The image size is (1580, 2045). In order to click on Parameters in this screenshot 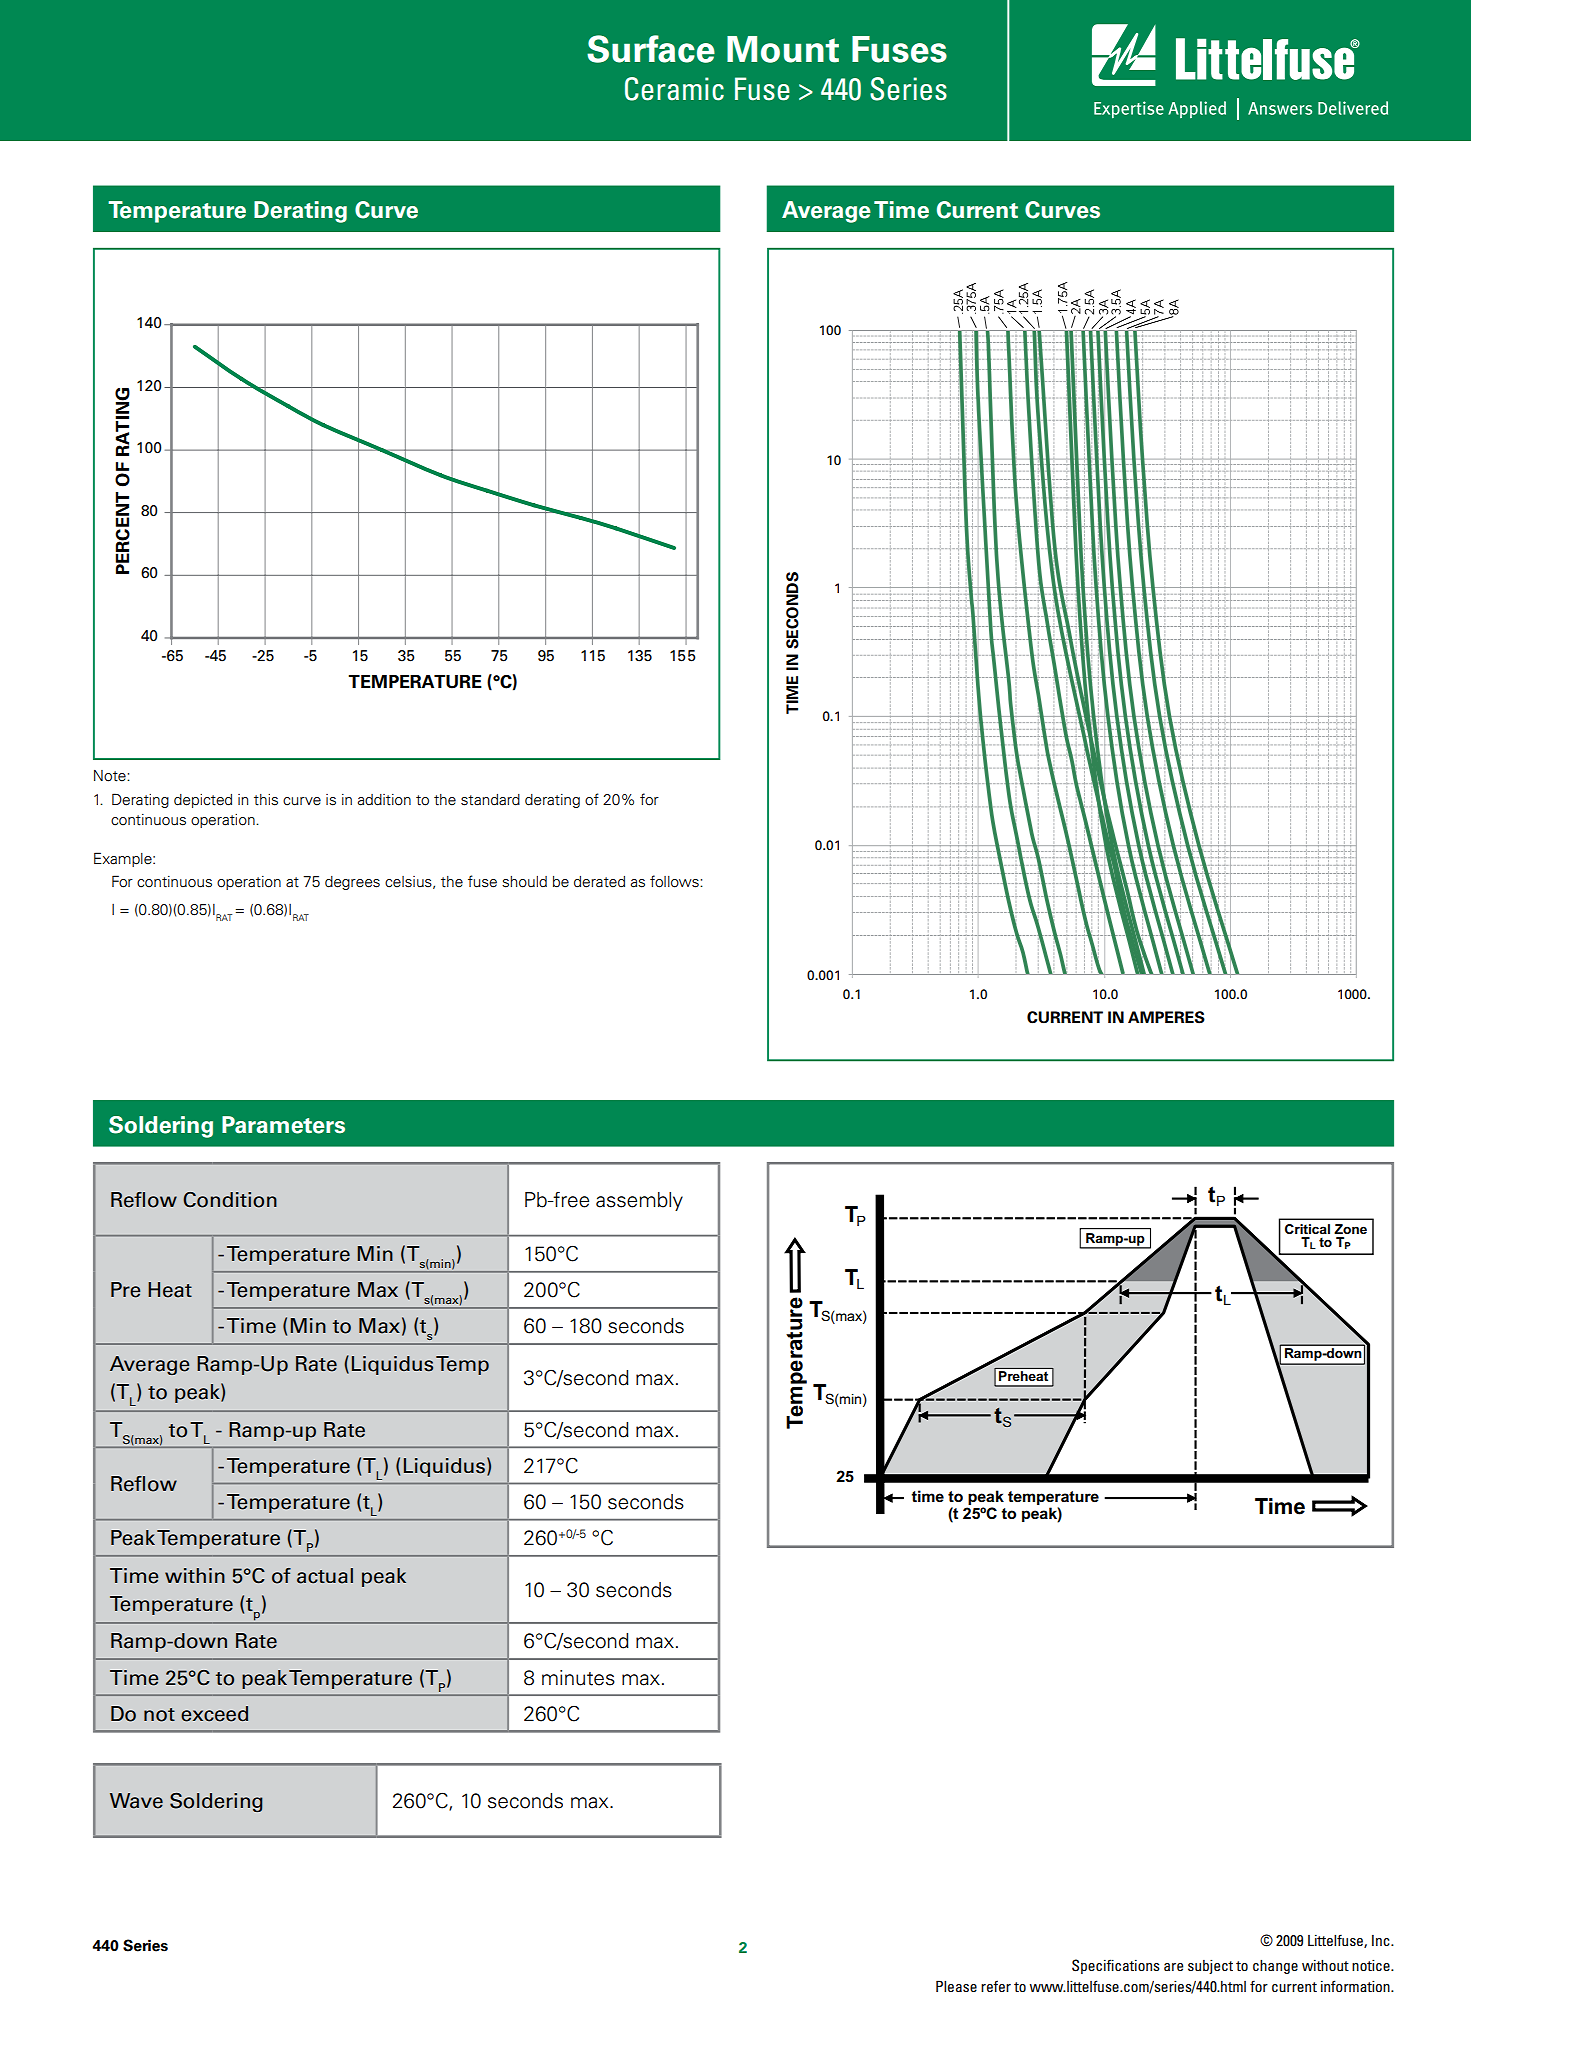, I will do `click(283, 1125)`.
